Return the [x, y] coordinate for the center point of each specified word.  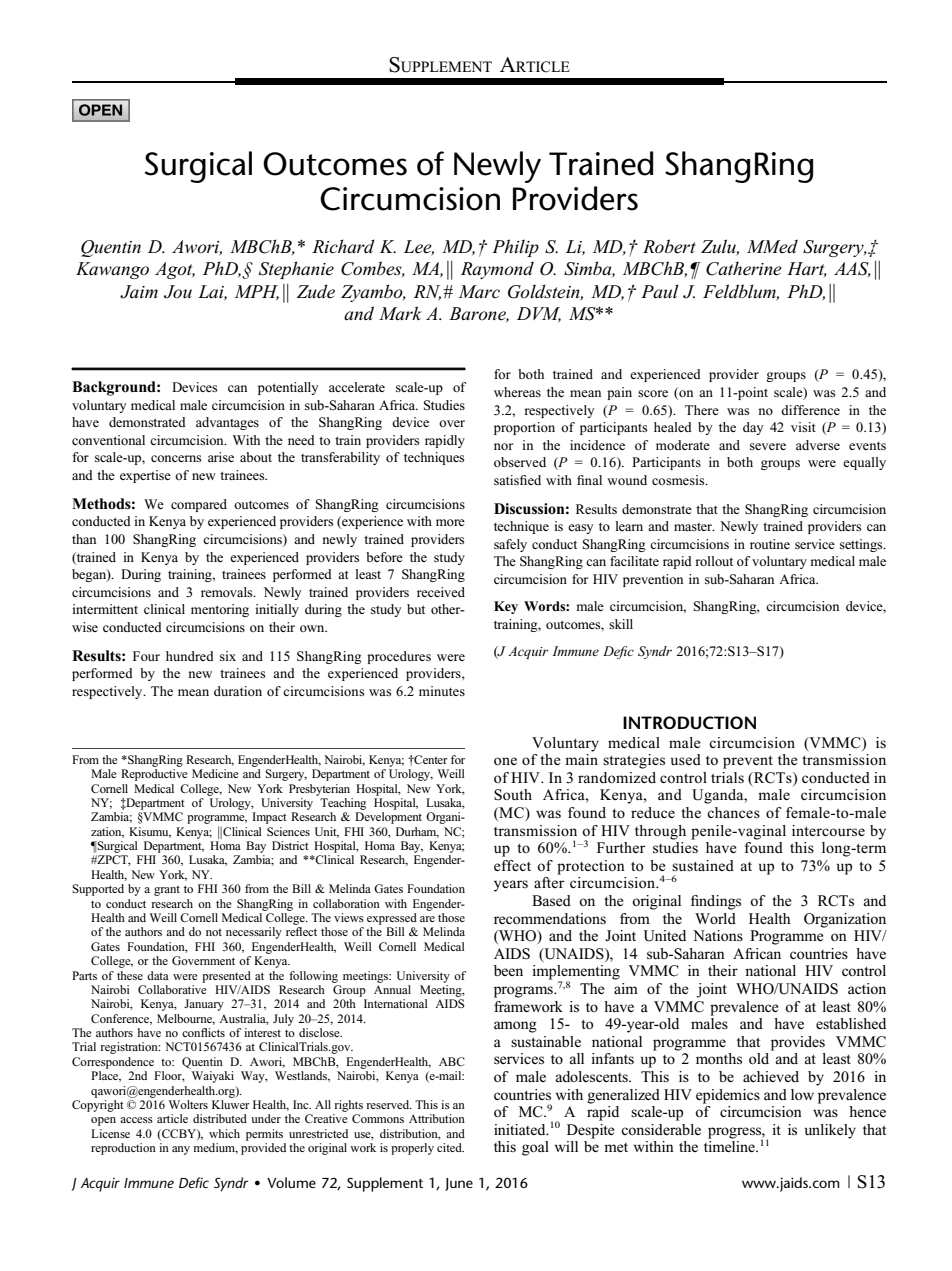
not [214, 932]
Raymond [497, 270]
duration [238, 691]
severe [768, 446]
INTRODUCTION [689, 722]
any [181, 1150]
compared [199, 505]
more [450, 522]
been [508, 970]
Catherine [744, 269]
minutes [442, 691]
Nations [718, 935]
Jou [178, 292]
